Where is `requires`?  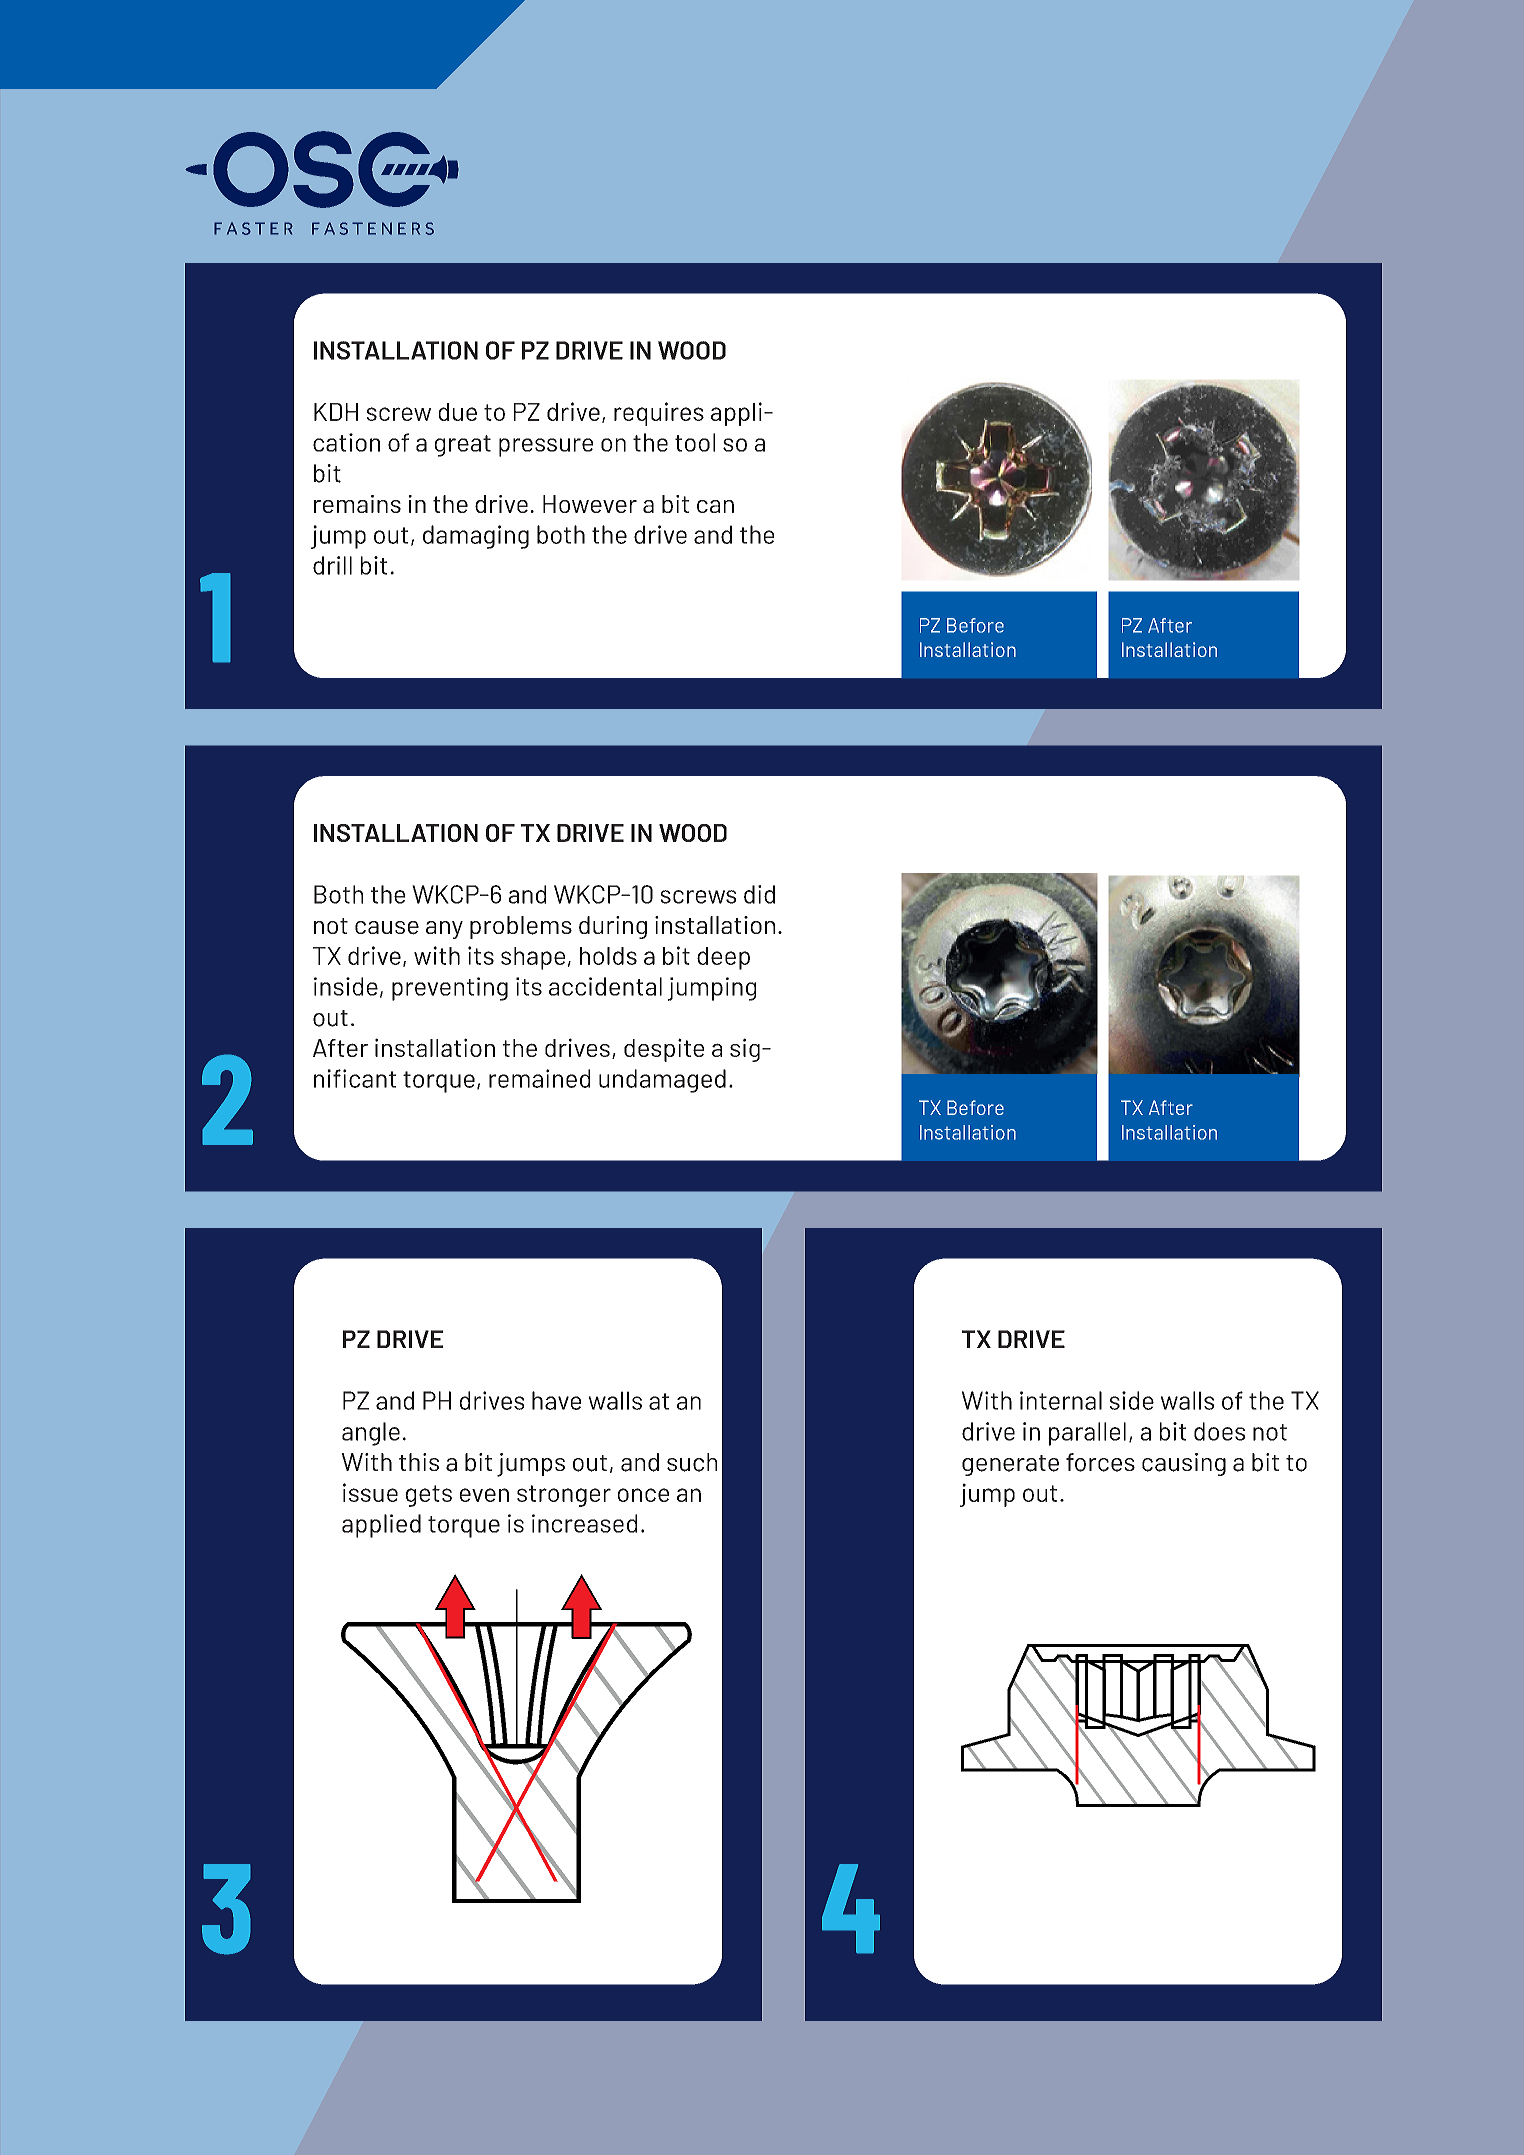 requires is located at coordinates (659, 414).
